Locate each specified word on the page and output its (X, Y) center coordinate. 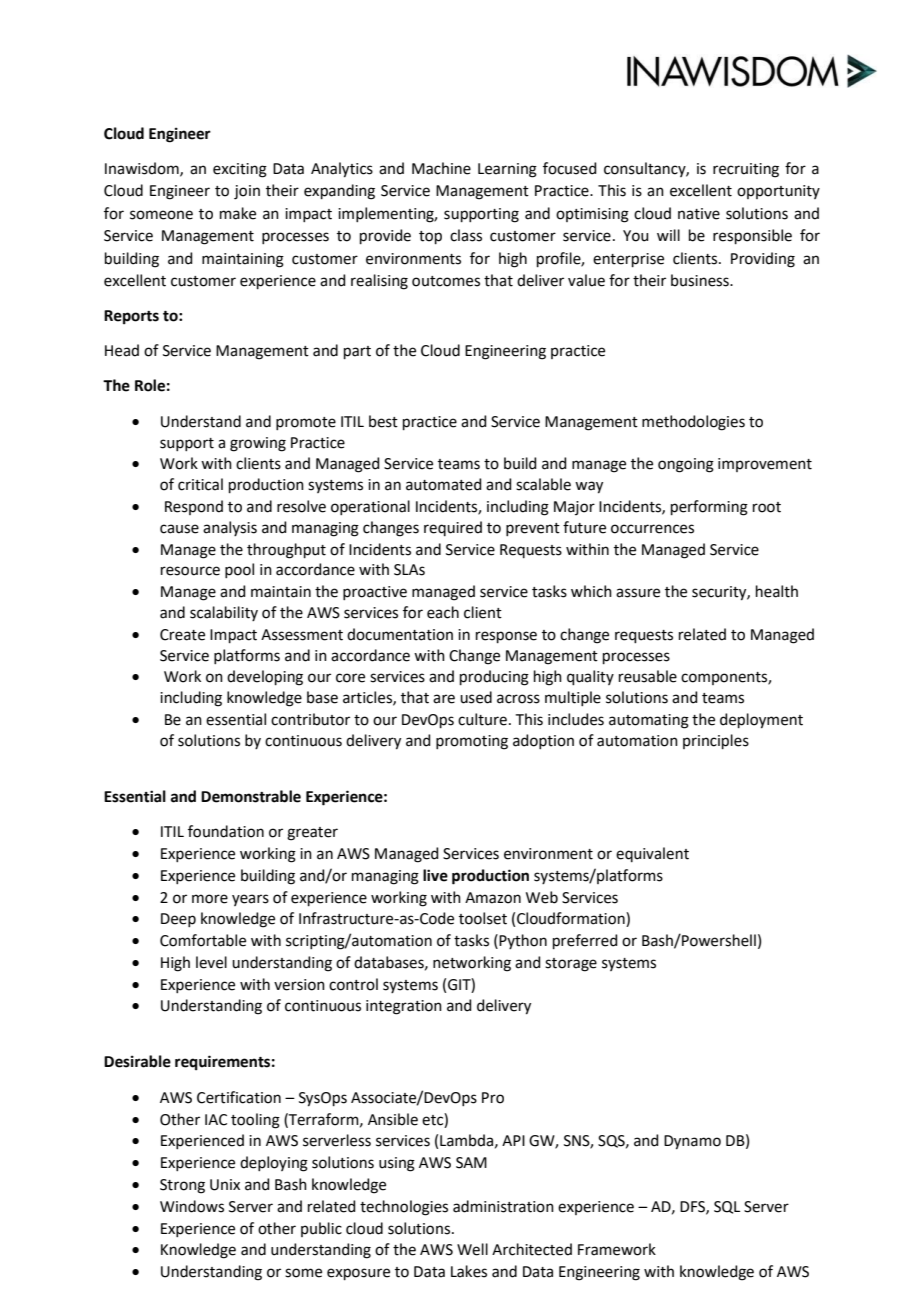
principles (716, 741)
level (211, 962)
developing (265, 678)
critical (200, 484)
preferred (585, 941)
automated (444, 484)
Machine (441, 168)
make (238, 213)
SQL (727, 1207)
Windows (192, 1206)
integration (404, 1007)
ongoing (686, 465)
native (699, 214)
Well (472, 1249)
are (444, 699)
